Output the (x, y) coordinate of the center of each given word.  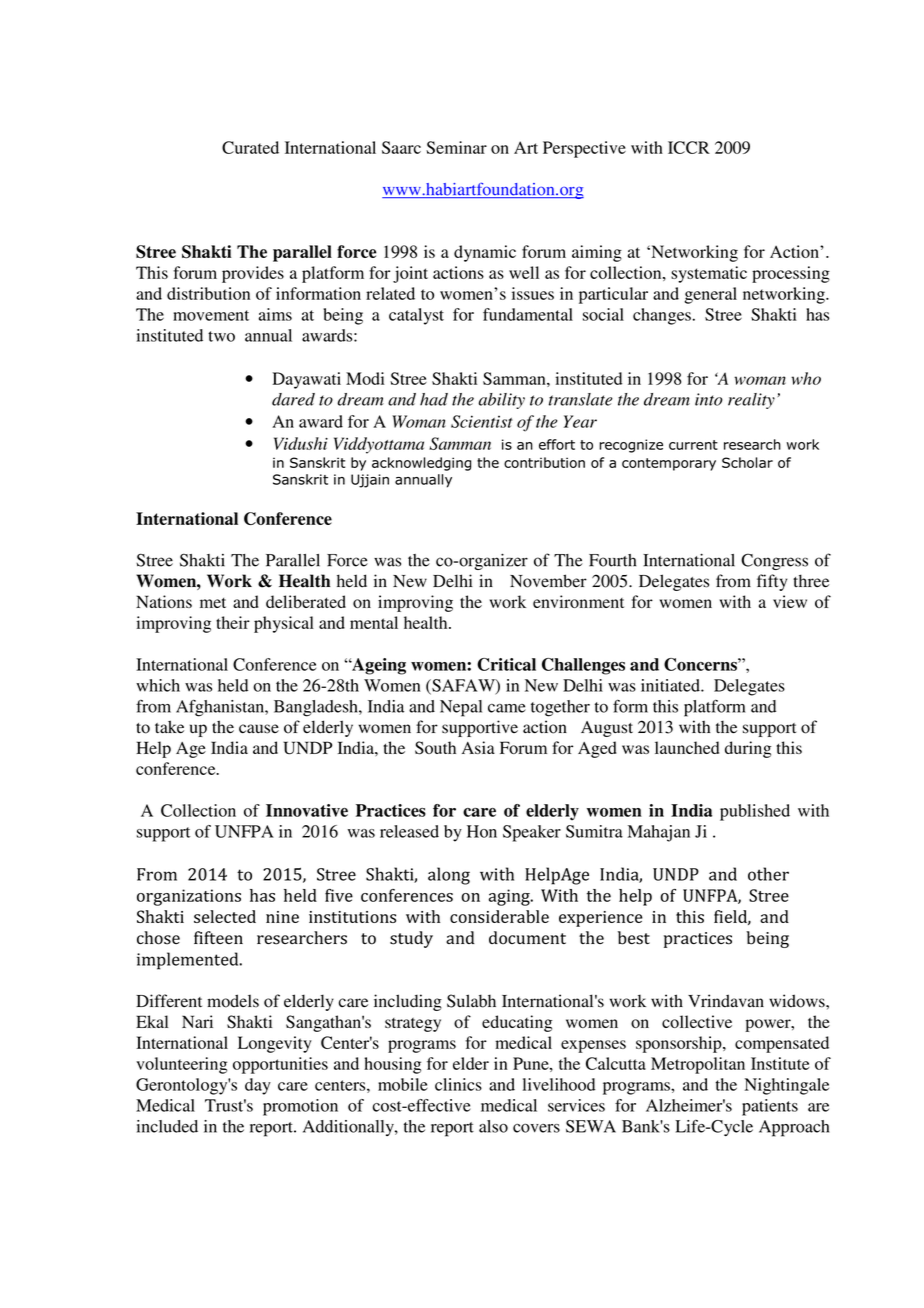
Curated (250, 147)
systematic (709, 274)
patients (770, 1107)
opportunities (280, 1065)
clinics (458, 1084)
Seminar (456, 147)
